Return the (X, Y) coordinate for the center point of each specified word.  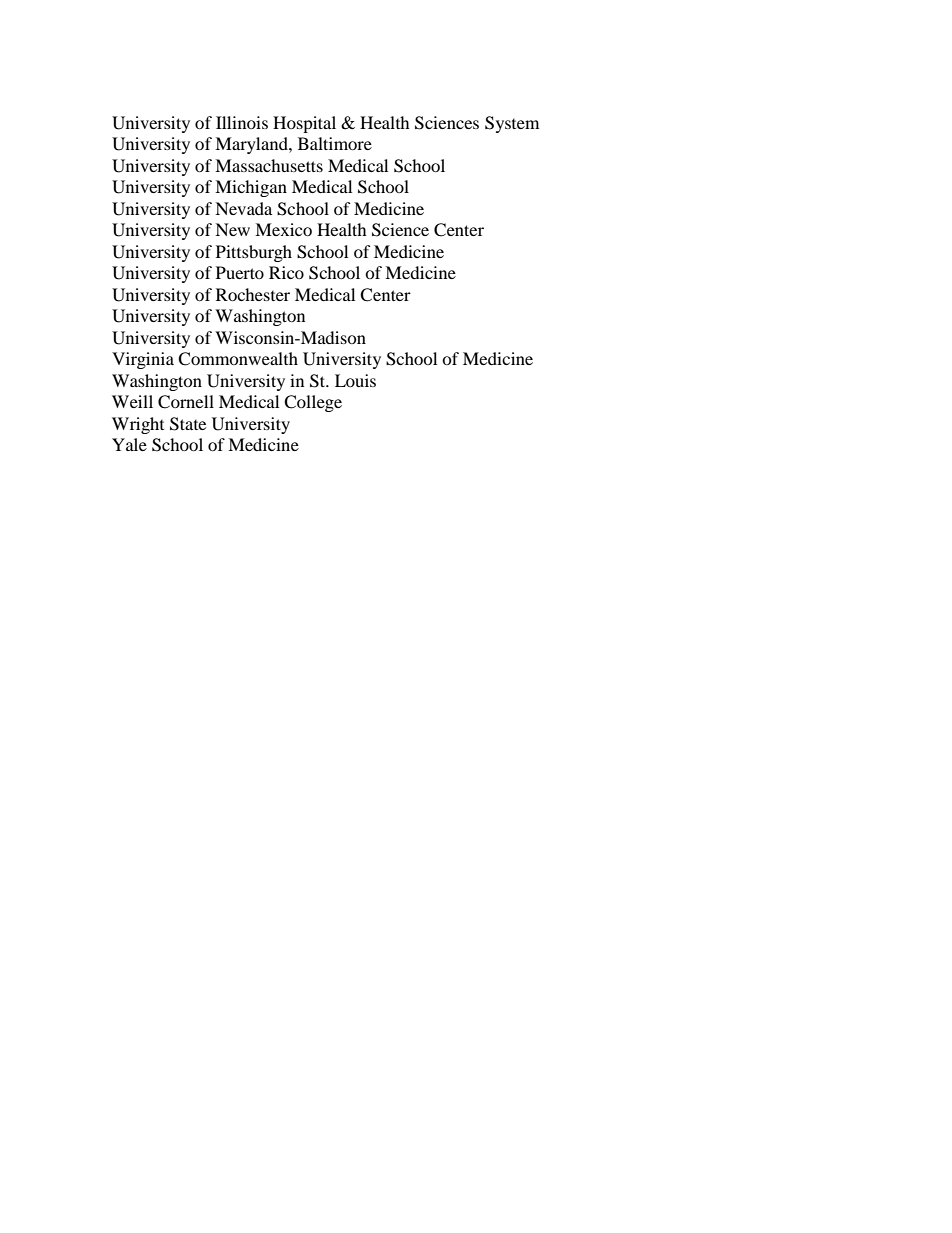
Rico (286, 272)
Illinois (242, 122)
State (188, 424)
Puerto (240, 272)
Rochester (253, 294)
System (512, 124)
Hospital (304, 124)
